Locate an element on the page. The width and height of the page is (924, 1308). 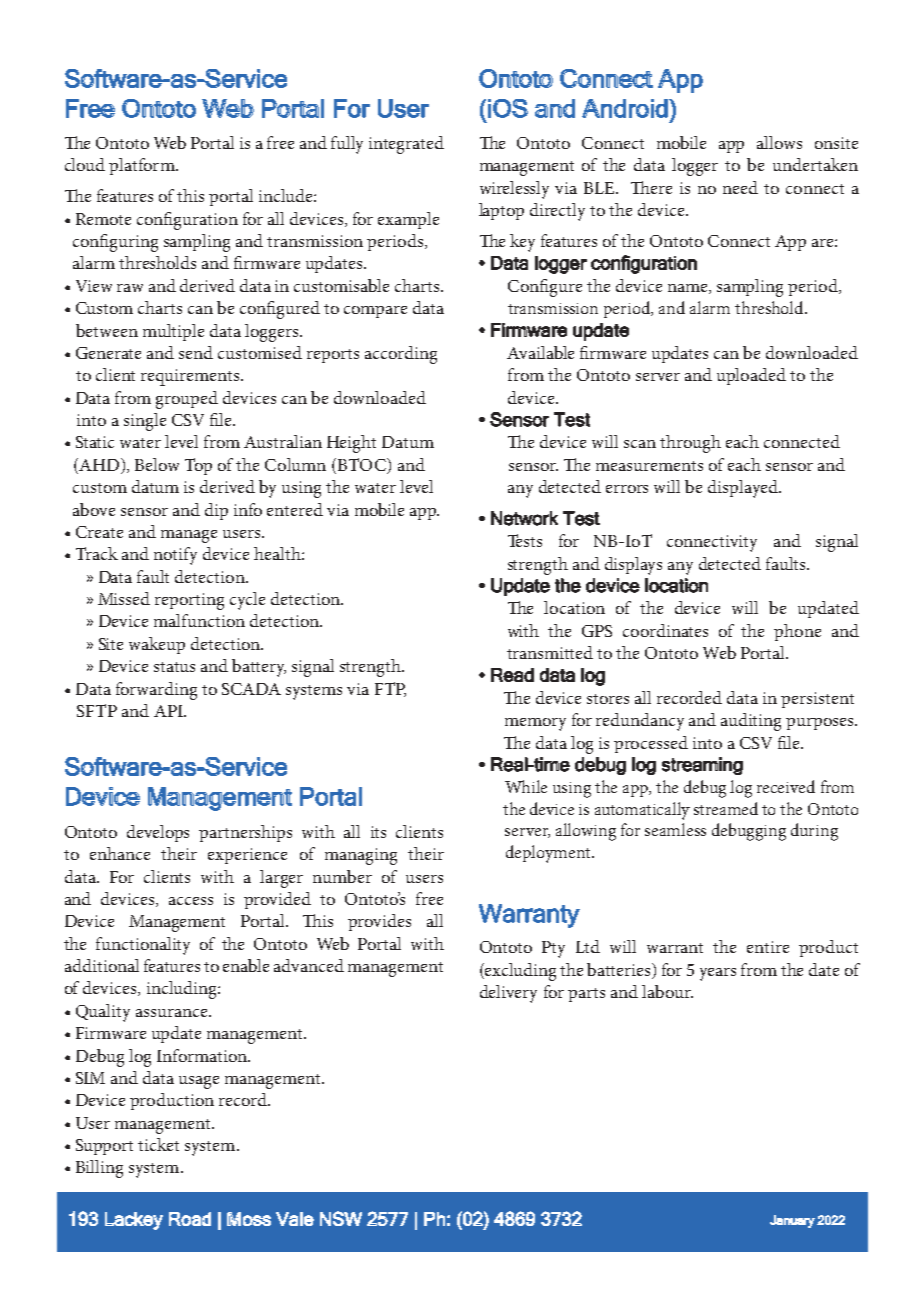
allows is located at coordinates (779, 142).
